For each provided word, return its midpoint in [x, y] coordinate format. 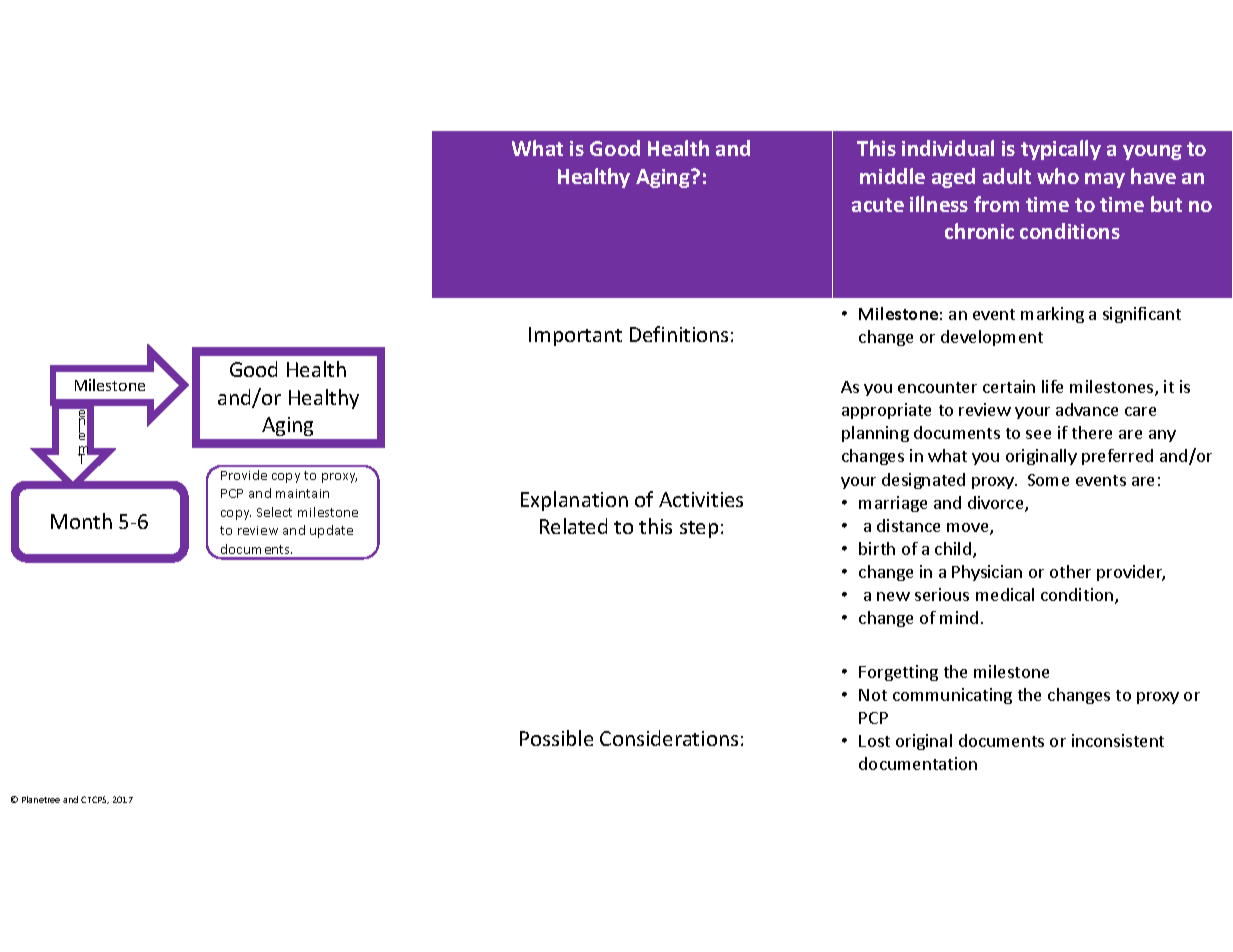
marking [1052, 315]
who [1058, 176]
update [331, 531]
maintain [302, 493]
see [1038, 434]
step [699, 529]
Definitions [679, 334]
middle [892, 176]
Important [575, 336]
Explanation [574, 501]
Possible [556, 738]
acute [878, 205]
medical [1005, 594]
